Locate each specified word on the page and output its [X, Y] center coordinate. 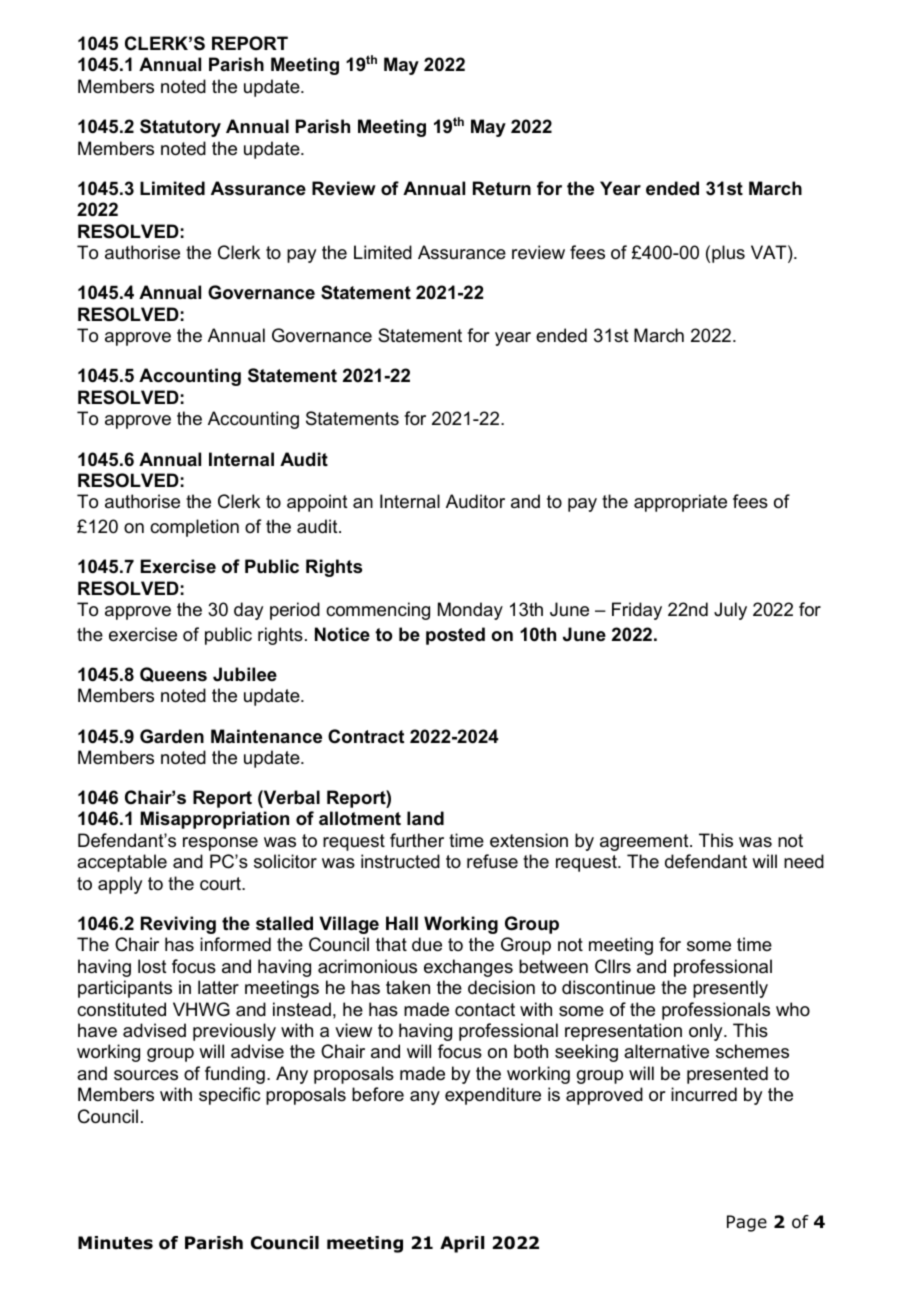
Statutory [180, 128]
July [730, 611]
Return [502, 188]
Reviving [178, 925]
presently [730, 989]
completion [194, 528]
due [427, 944]
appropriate [680, 503]
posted [455, 636]
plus [728, 254]
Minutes [115, 1243]
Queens [173, 674]
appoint [317, 503]
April [462, 1244]
